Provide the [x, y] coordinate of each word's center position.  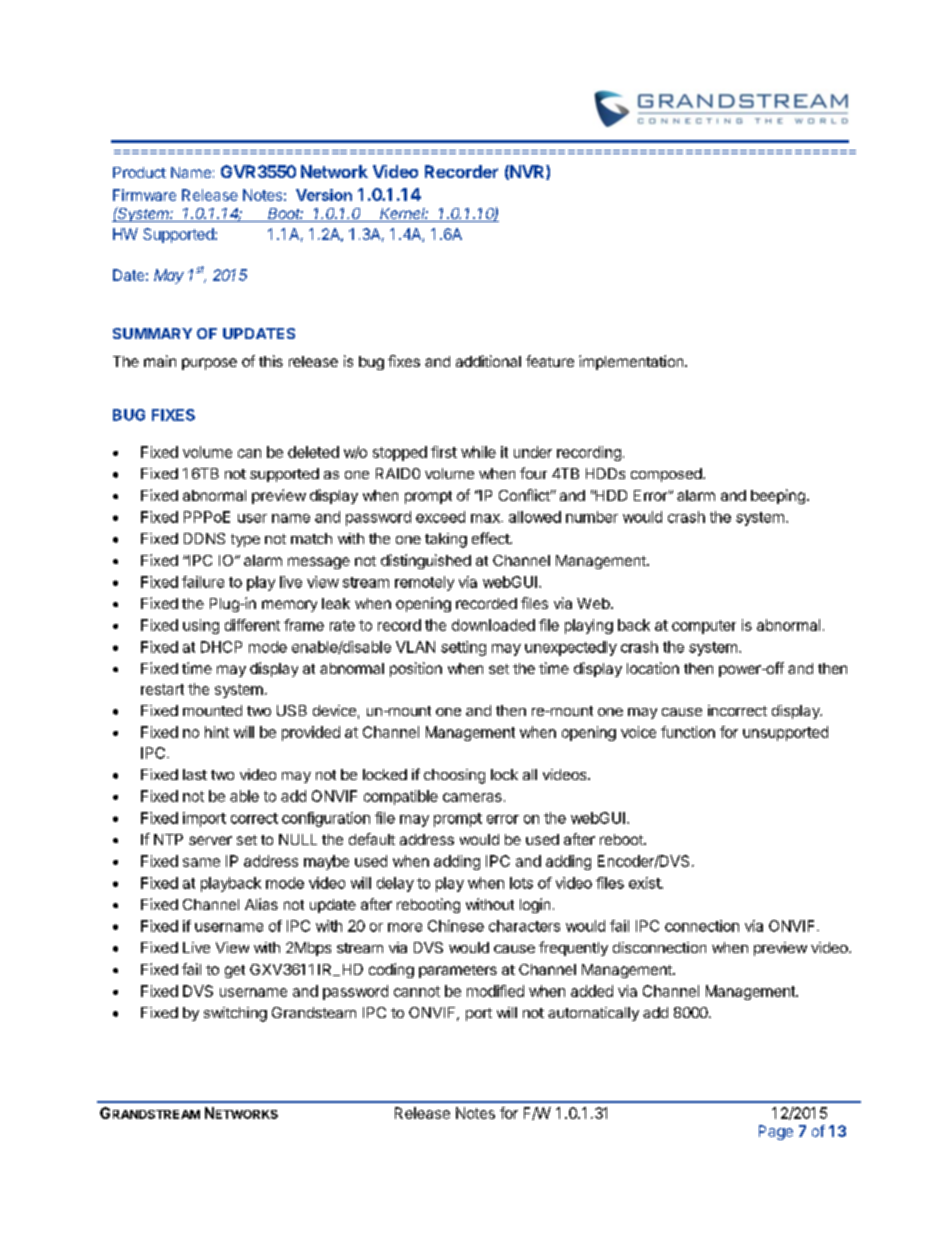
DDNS [204, 538]
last [195, 774]
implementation [632, 362]
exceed [440, 517]
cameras [472, 797]
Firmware [144, 195]
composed [666, 475]
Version [324, 195]
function [688, 732]
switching [235, 1014]
